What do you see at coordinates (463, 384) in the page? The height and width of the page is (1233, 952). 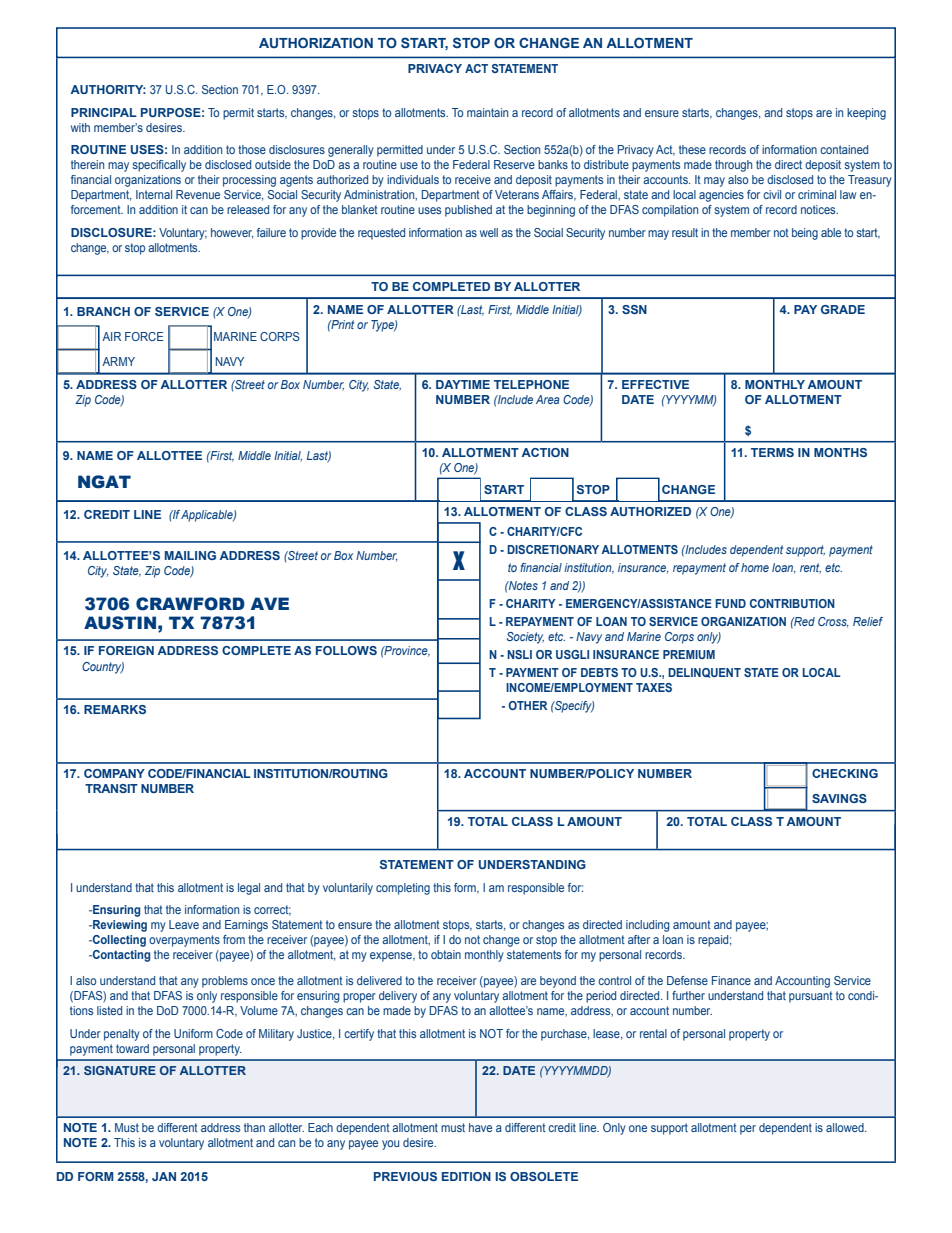 I see `DAYTIME` at bounding box center [463, 384].
